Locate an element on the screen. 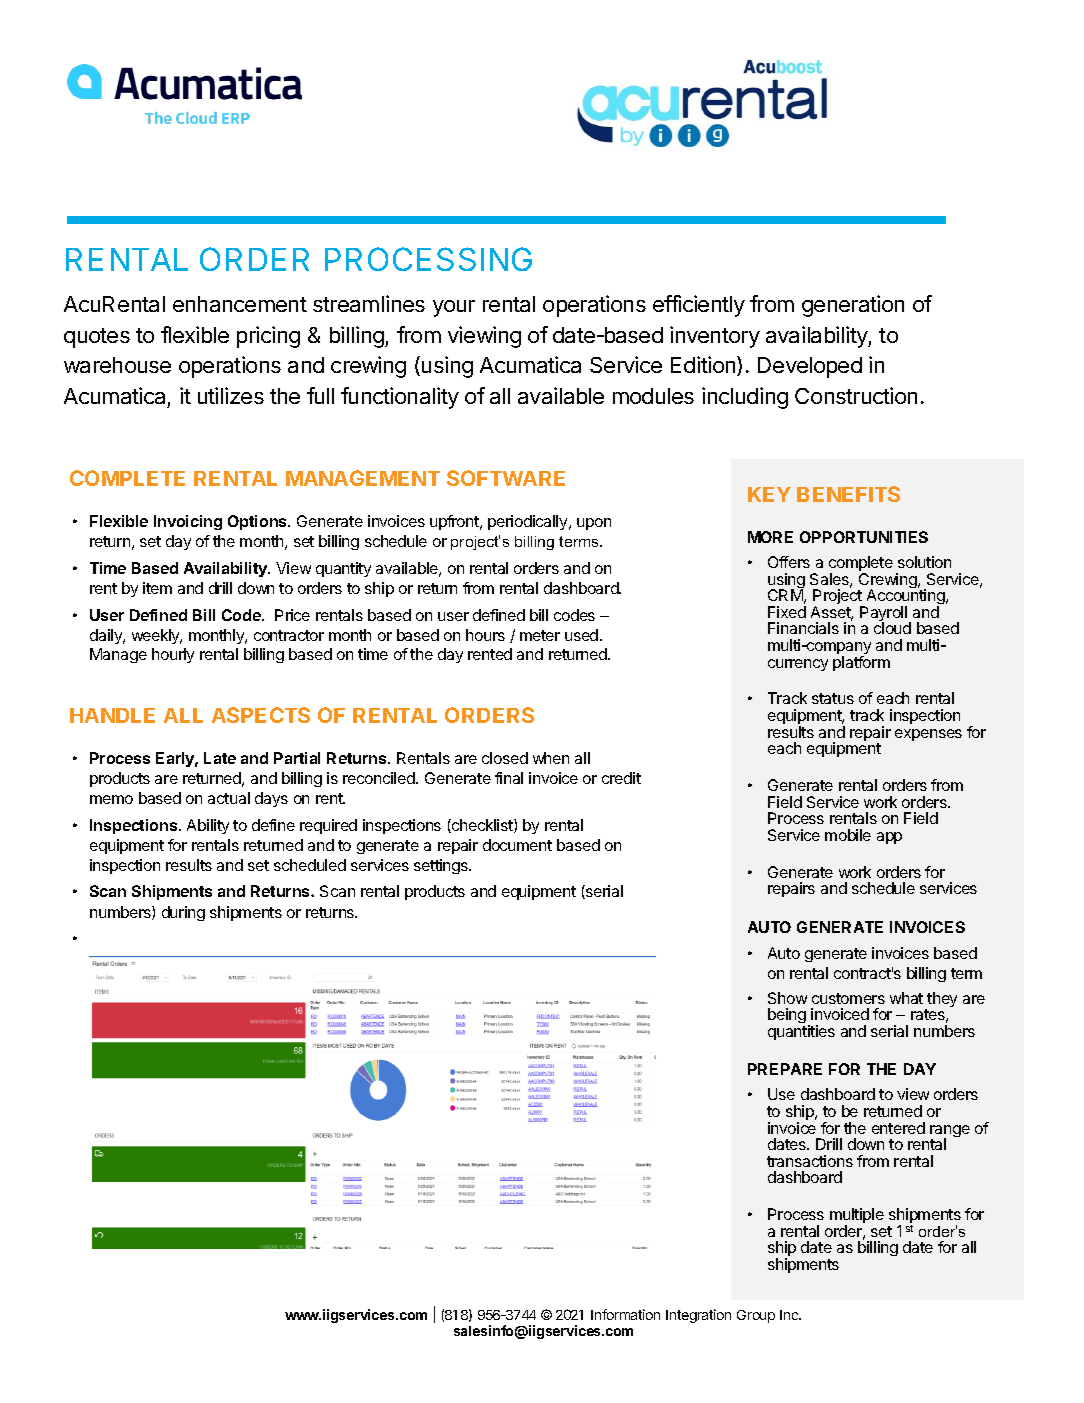 The width and height of the screenshot is (1084, 1403). customers is located at coordinates (848, 998).
